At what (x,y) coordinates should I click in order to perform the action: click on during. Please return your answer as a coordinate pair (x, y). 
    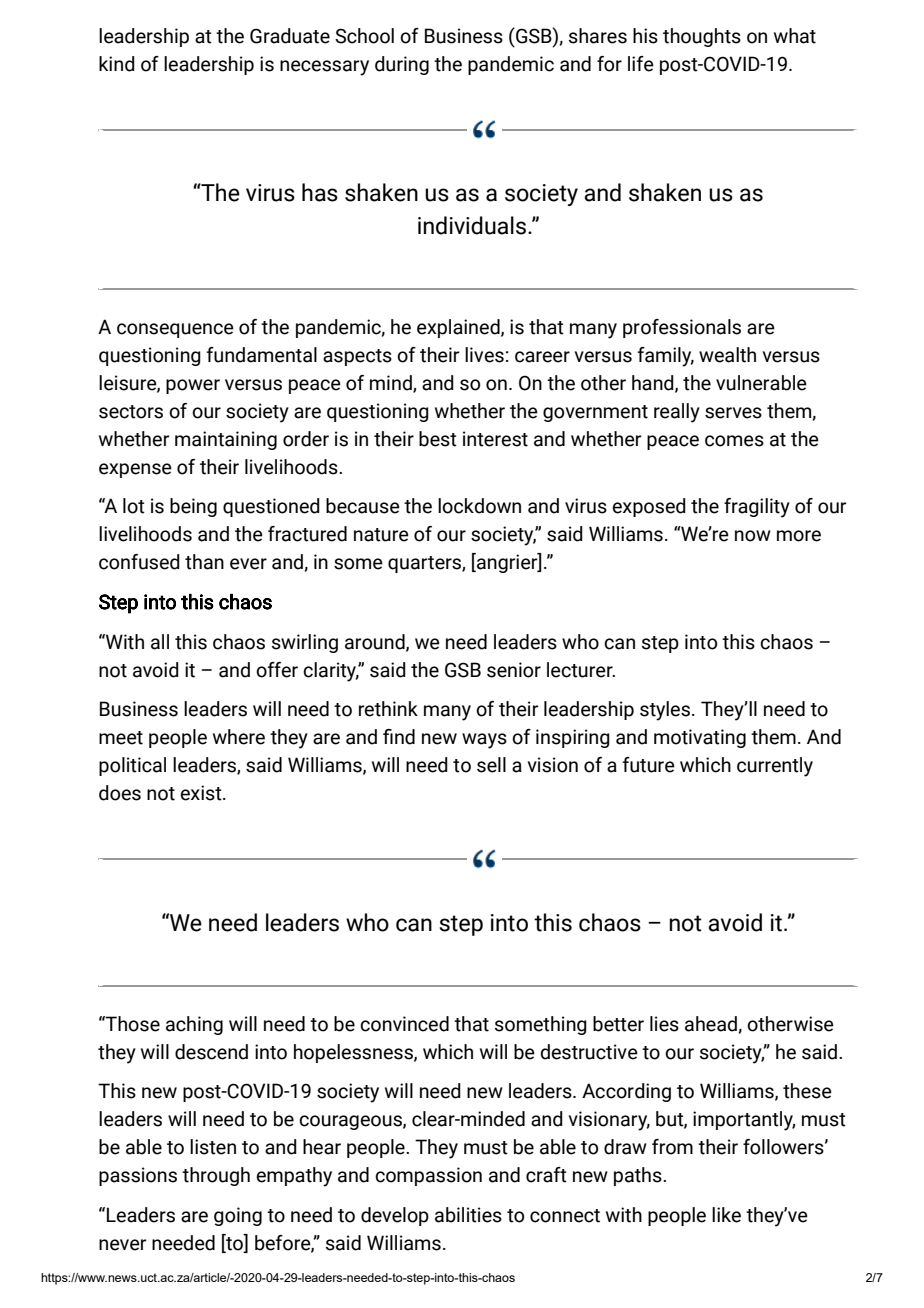
    Looking at the image, I should click on (402, 65).
